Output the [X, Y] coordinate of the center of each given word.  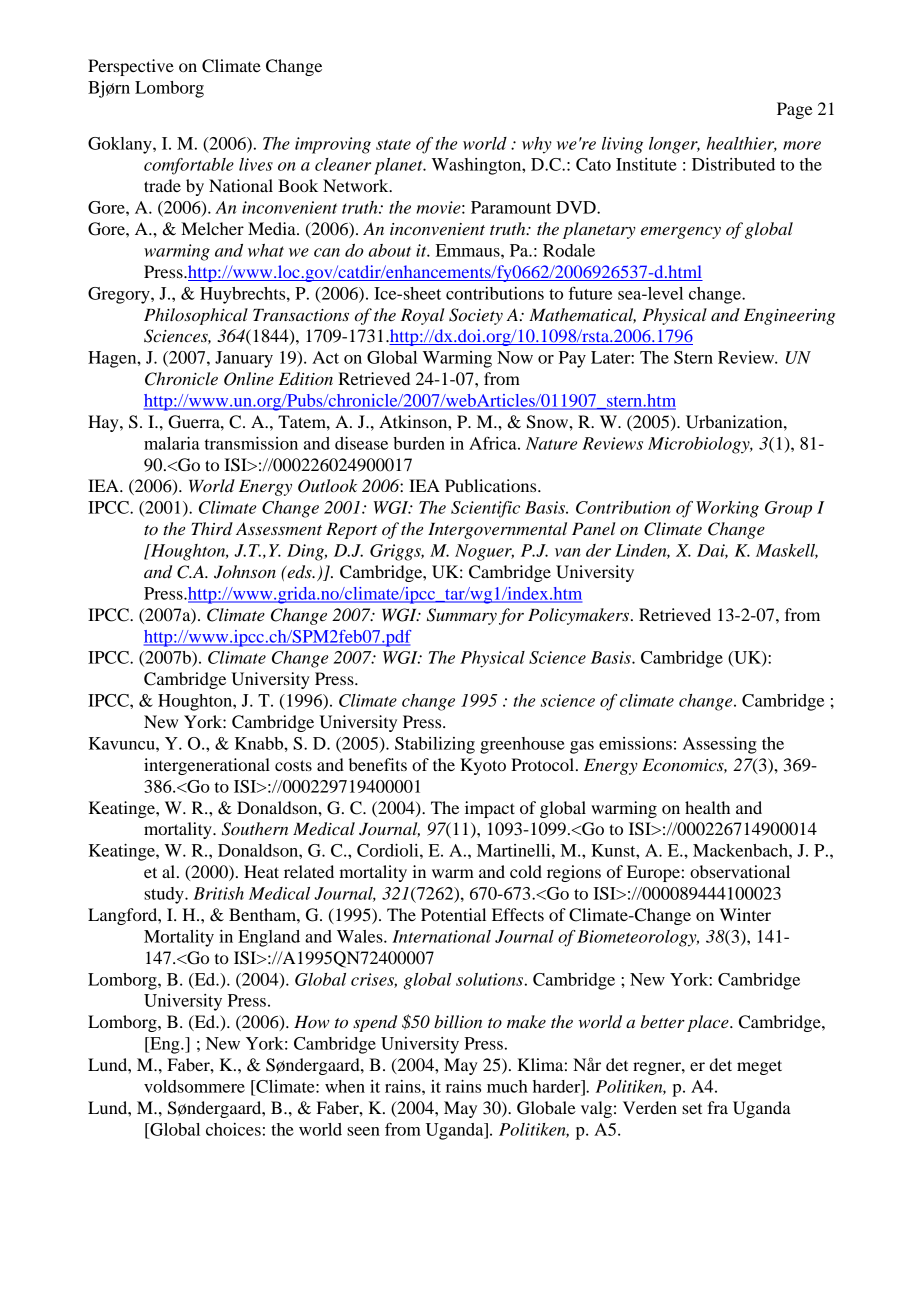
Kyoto [483, 766]
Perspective [131, 67]
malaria [172, 443]
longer [674, 145]
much [507, 1086]
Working [727, 509]
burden [419, 443]
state [393, 144]
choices [233, 1129]
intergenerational [207, 766]
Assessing [720, 745]
